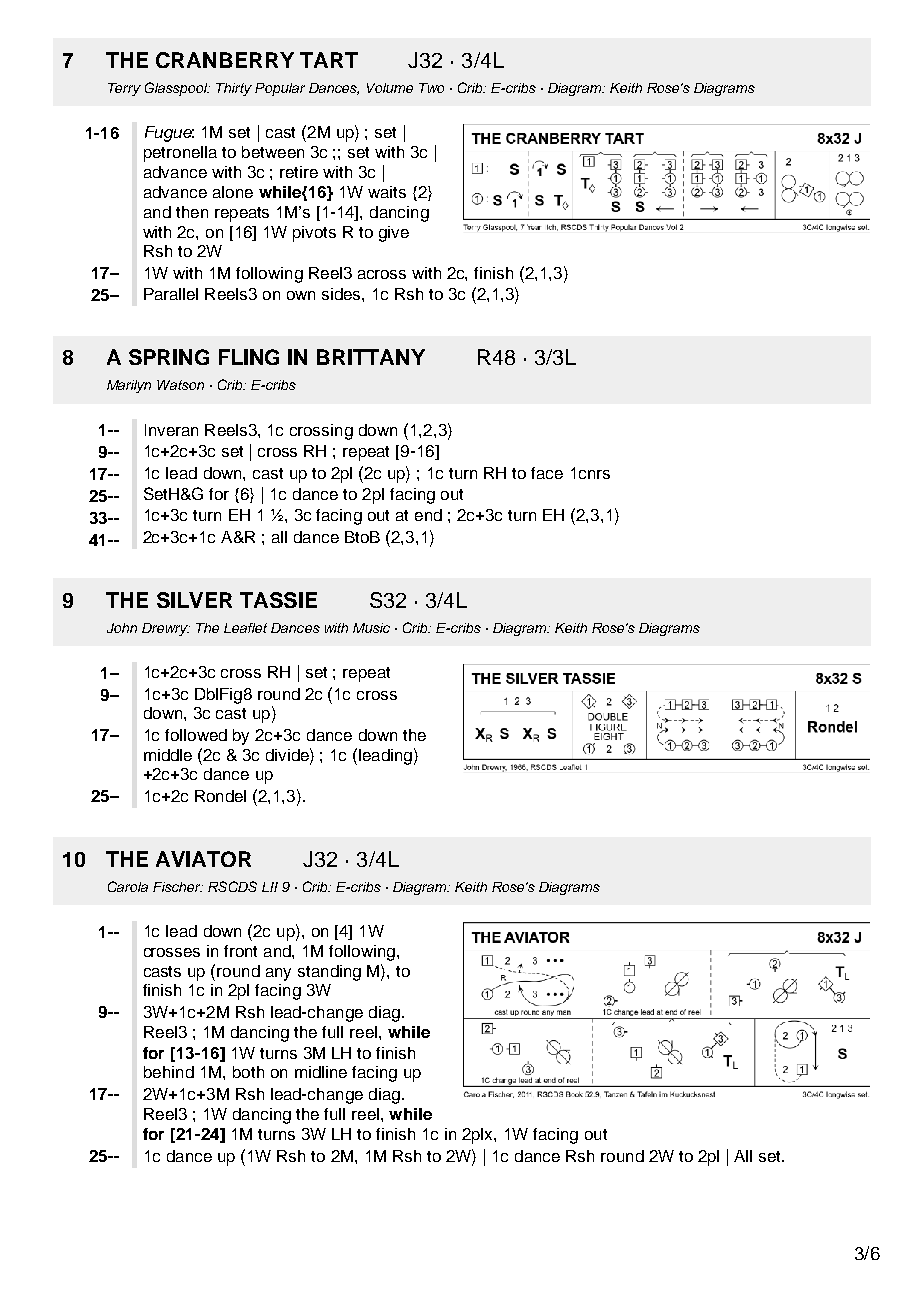  I want to click on midline, so click(321, 1072).
